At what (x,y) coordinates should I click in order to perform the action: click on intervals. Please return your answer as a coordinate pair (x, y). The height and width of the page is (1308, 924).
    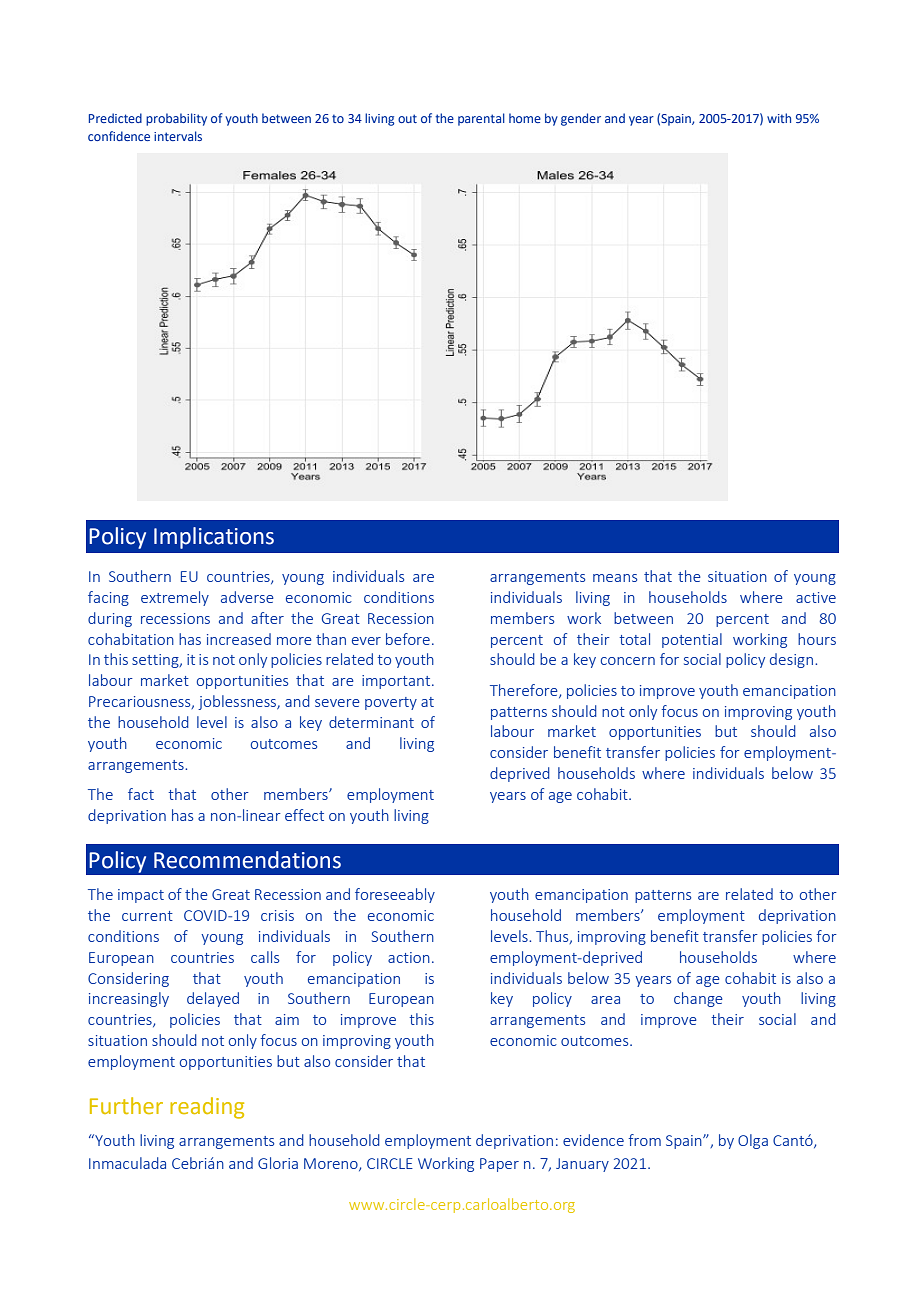
    Looking at the image, I should click on (178, 136).
